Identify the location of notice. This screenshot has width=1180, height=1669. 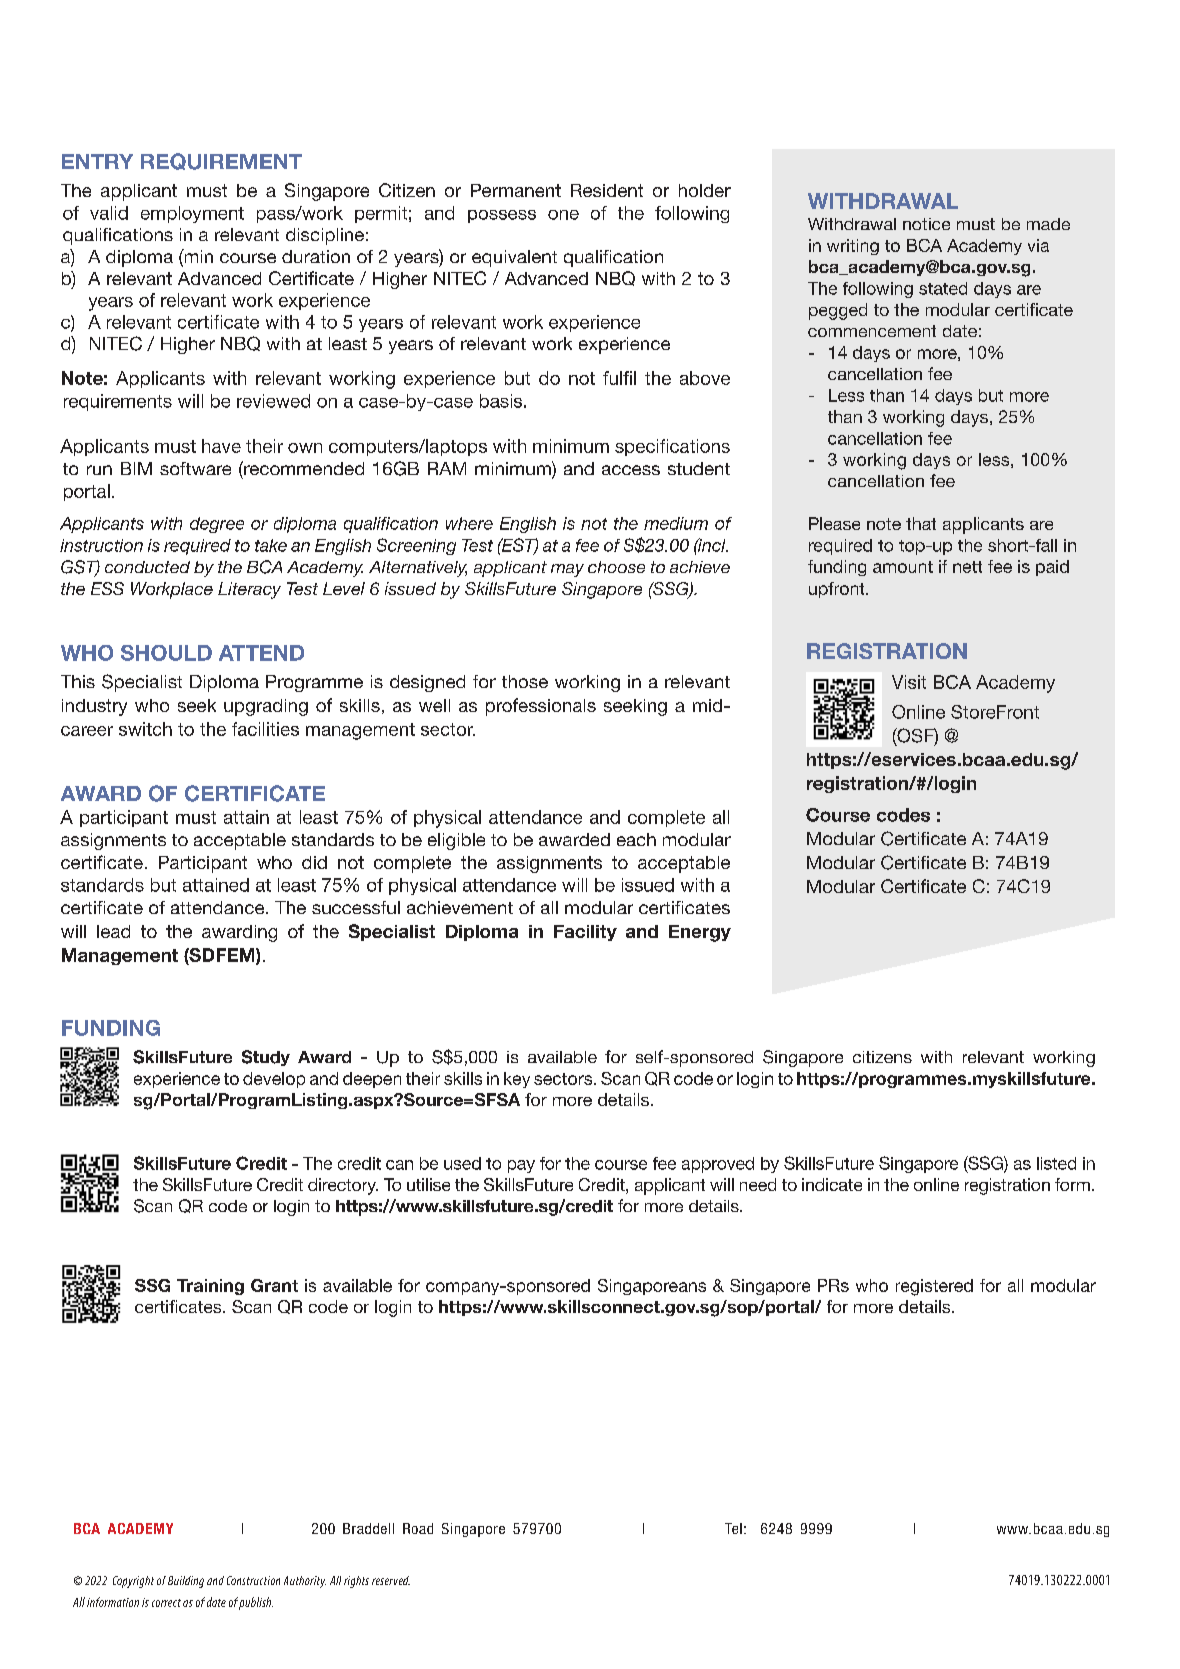
(926, 224).
